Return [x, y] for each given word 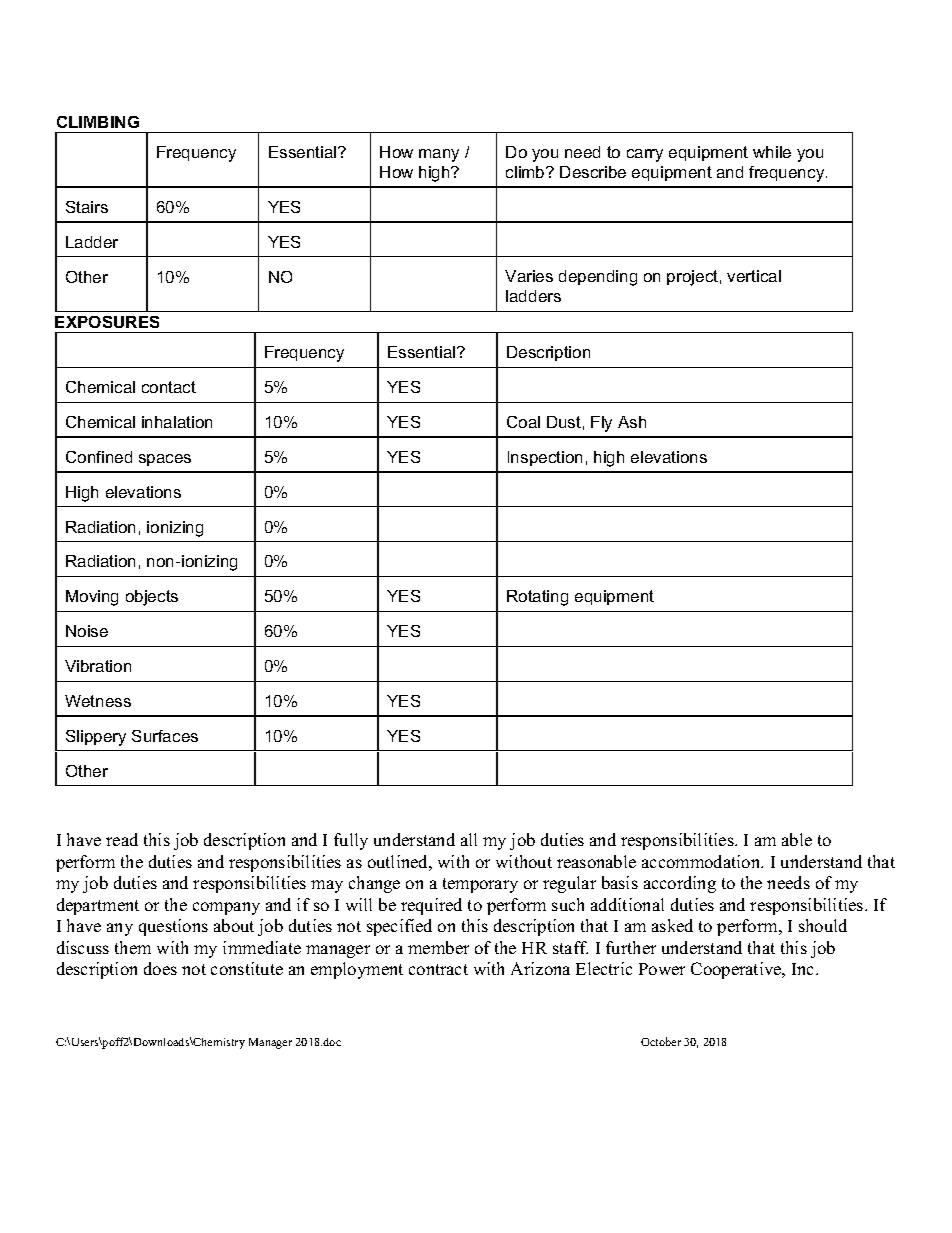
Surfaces [165, 736]
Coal [523, 422]
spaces [165, 460]
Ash [632, 422]
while [772, 152]
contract [438, 969]
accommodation [702, 861]
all [469, 839]
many [439, 155]
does [160, 968]
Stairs [87, 207]
